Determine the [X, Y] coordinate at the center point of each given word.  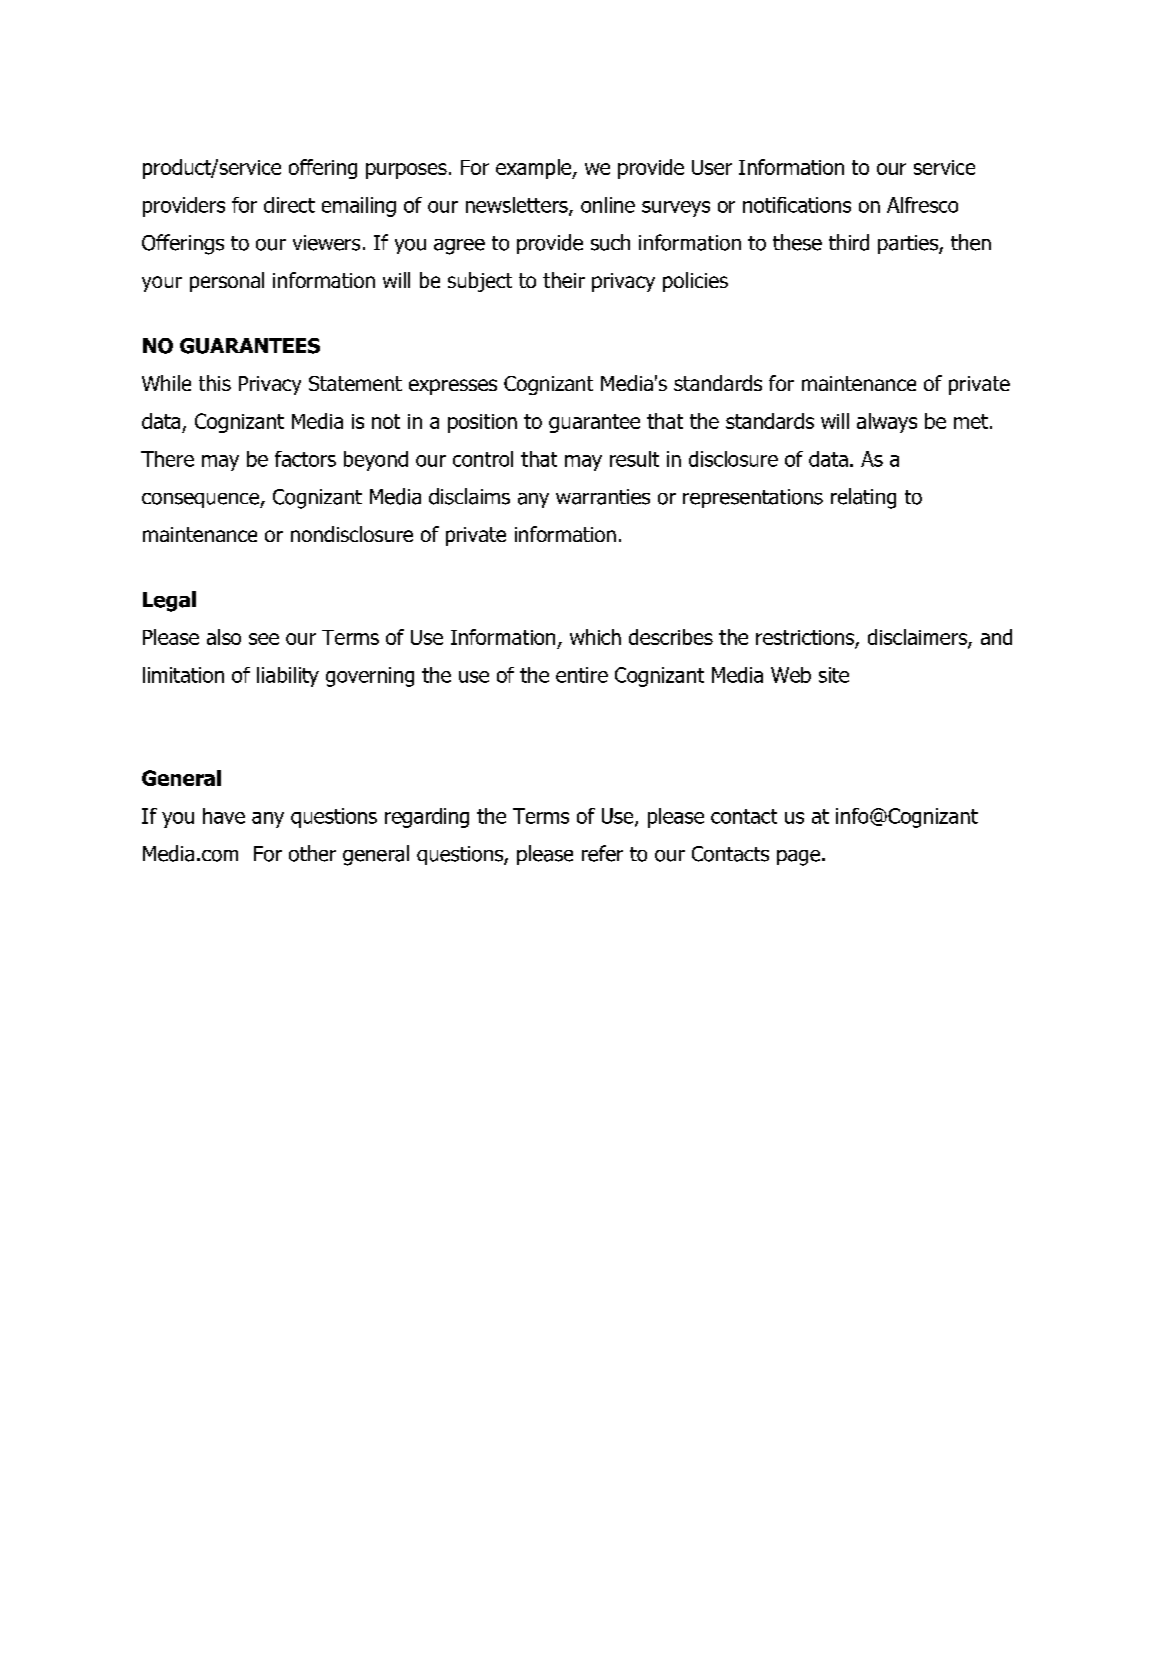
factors [305, 459]
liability [288, 677]
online [608, 205]
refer [602, 853]
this [215, 383]
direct [289, 205]
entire [582, 675]
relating [863, 498]
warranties [603, 497]
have [224, 816]
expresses [453, 387]
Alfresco [922, 205]
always [887, 423]
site [834, 675]
